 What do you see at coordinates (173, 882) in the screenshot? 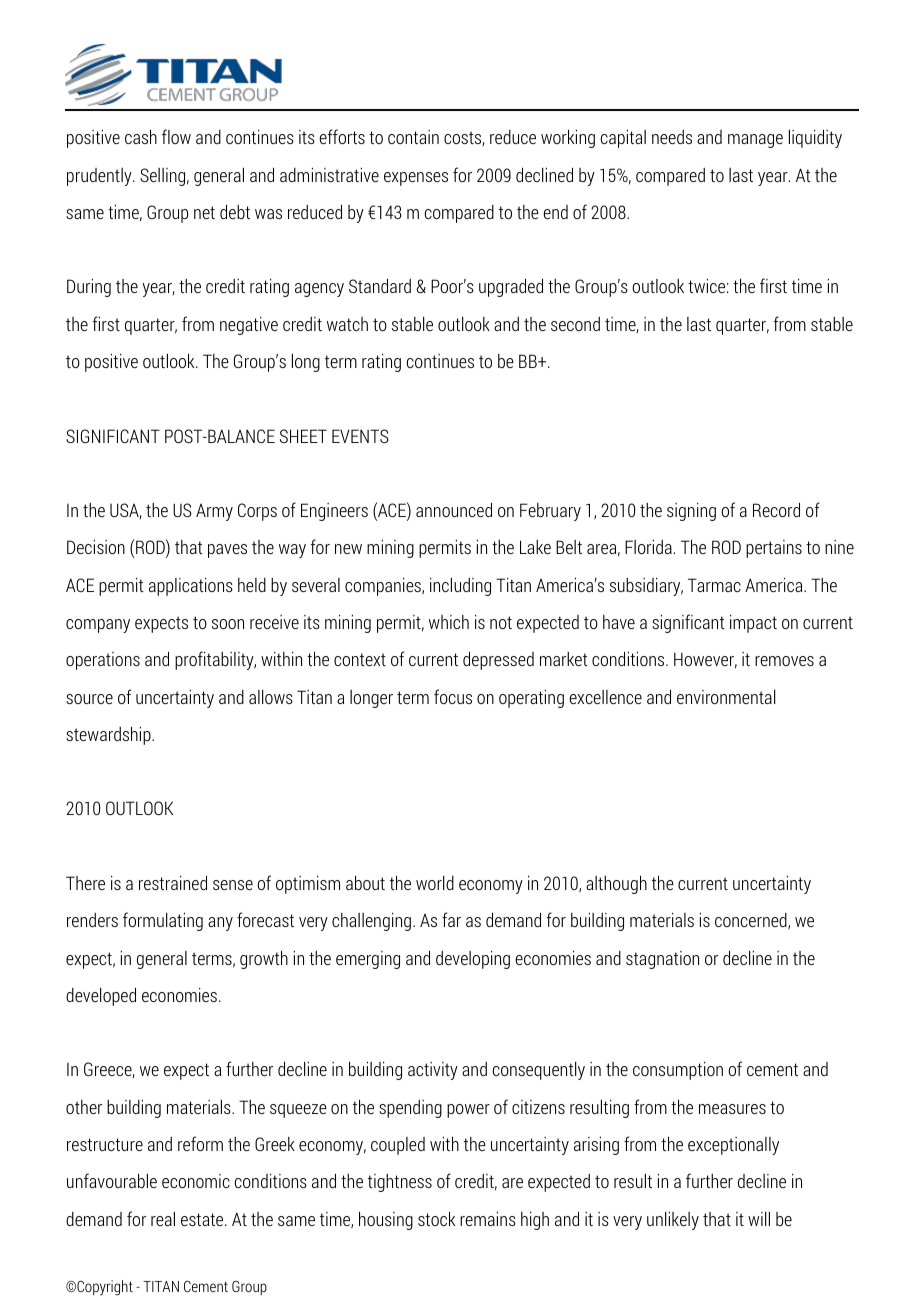
I see `restrained` at bounding box center [173, 882].
